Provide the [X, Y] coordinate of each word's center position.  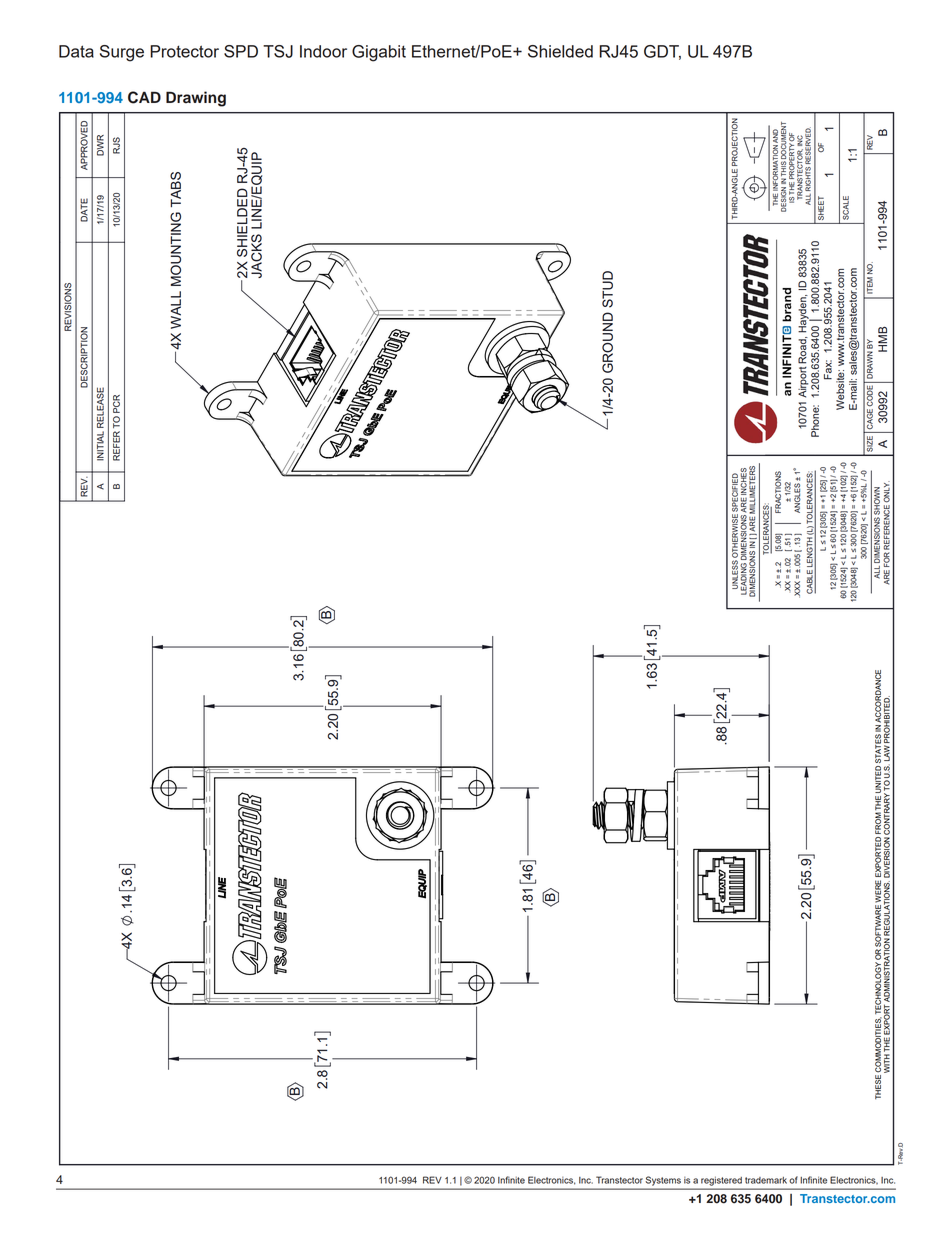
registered [721, 1181]
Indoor [323, 51]
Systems [663, 1181]
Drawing [196, 99]
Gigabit [379, 53]
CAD [144, 97]
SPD [241, 51]
